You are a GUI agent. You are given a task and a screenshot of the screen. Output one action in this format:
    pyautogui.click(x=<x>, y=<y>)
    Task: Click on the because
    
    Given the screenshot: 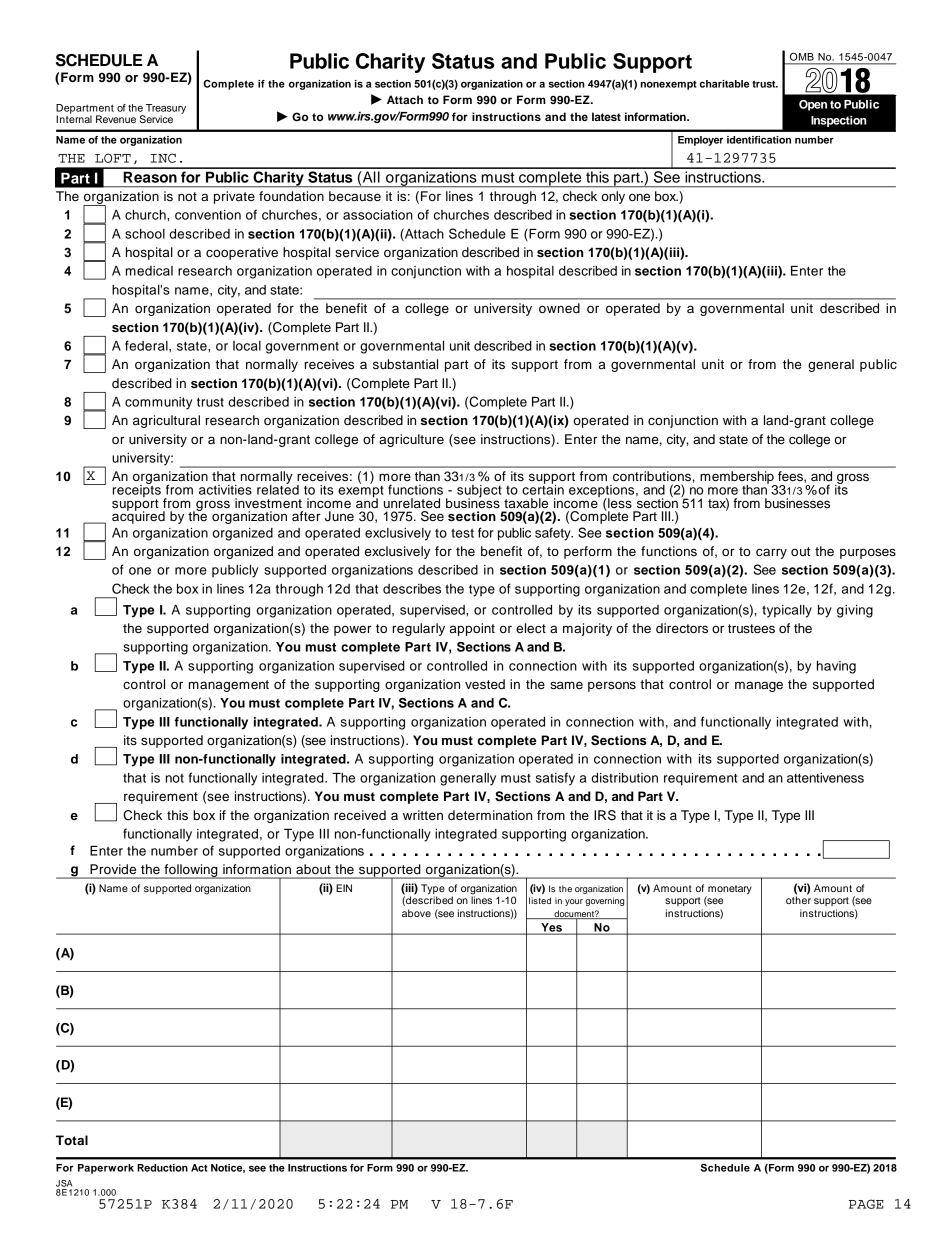 What is the action you would take?
    pyautogui.click(x=355, y=196)
